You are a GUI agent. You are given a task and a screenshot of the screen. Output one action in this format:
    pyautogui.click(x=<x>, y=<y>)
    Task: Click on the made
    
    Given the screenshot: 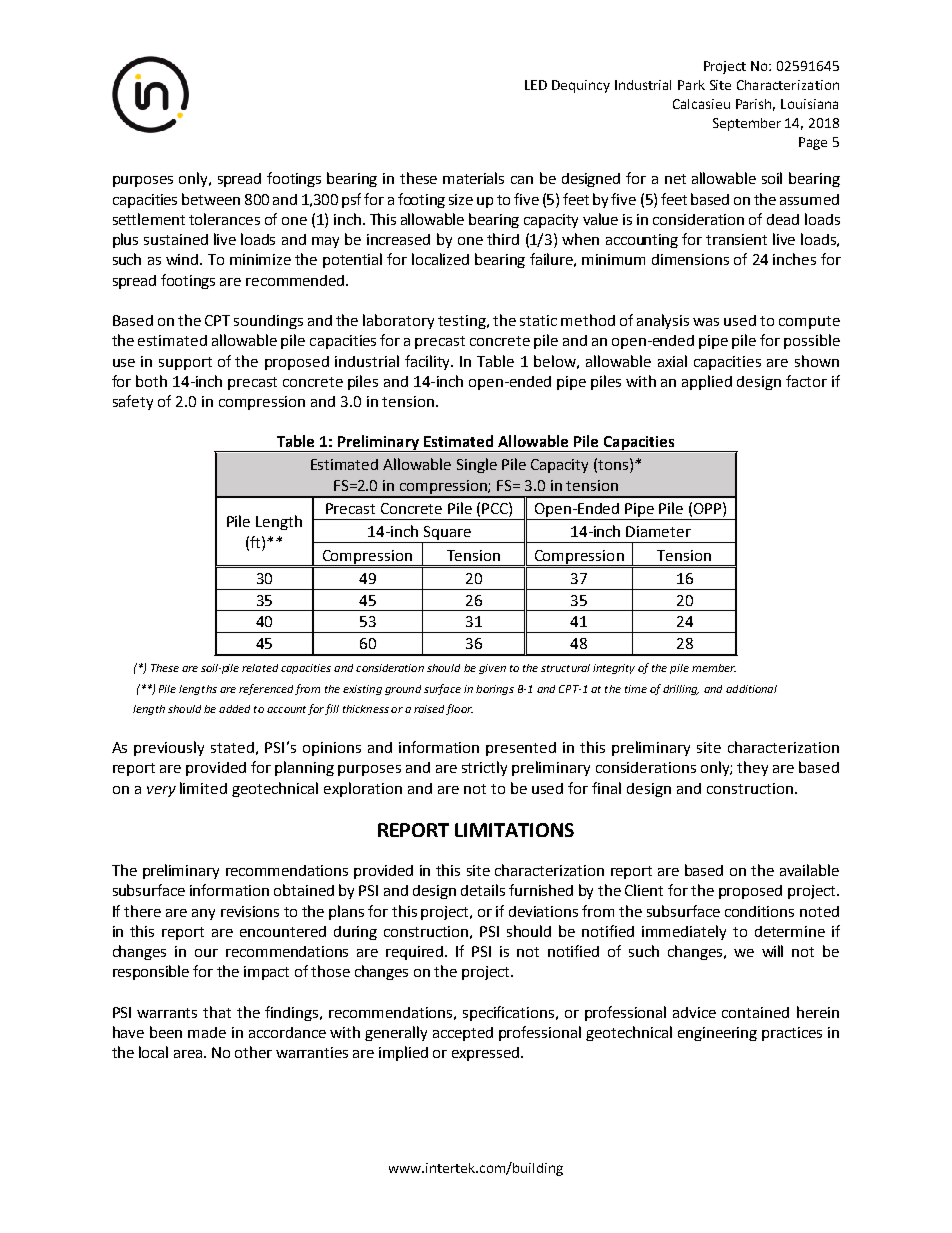 What is the action you would take?
    pyautogui.click(x=207, y=1032)
